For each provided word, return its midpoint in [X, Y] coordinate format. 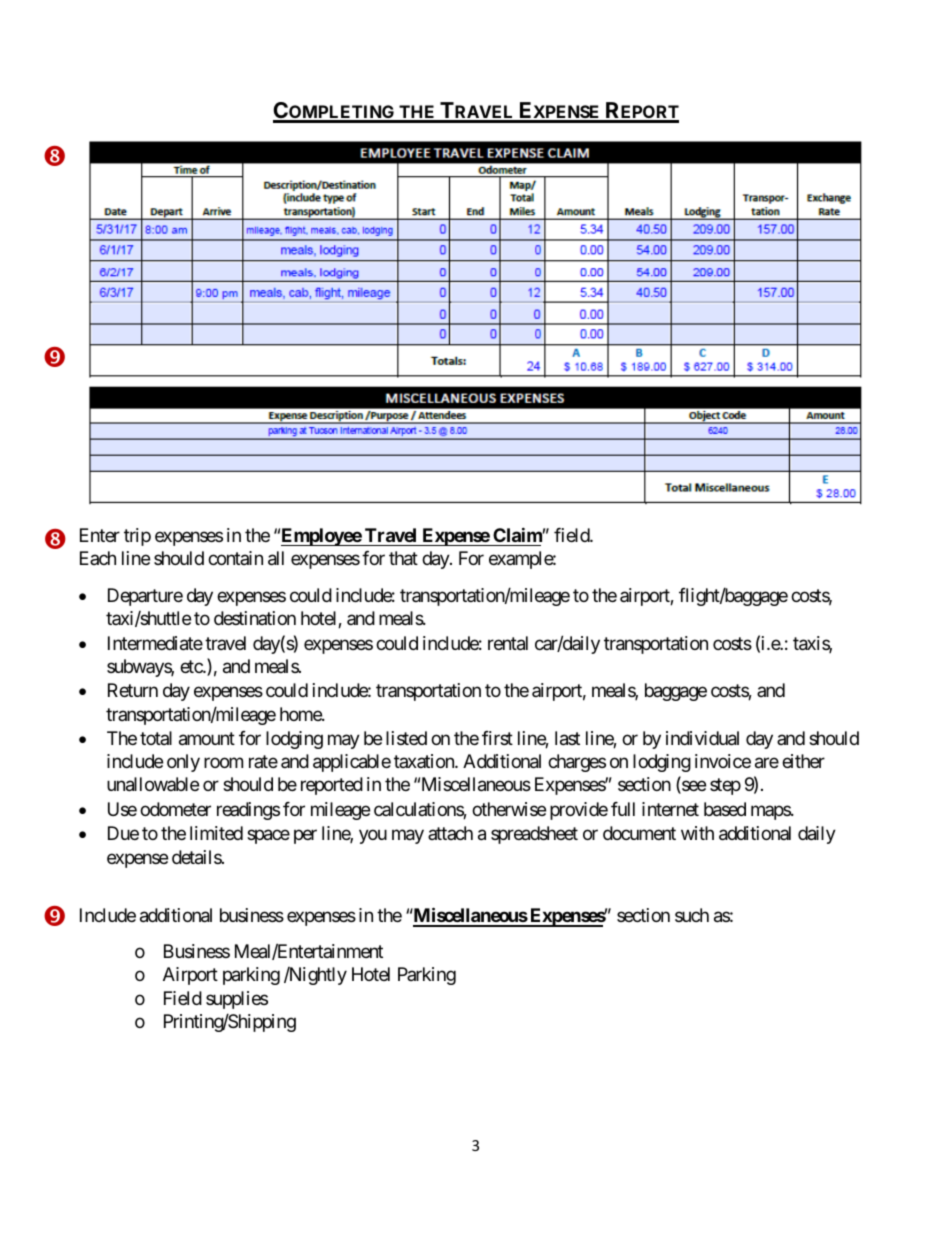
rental [508, 643]
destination [255, 618]
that [403, 558]
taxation [425, 761]
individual [702, 738]
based [725, 809]
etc [192, 666]
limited [216, 833]
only [183, 763]
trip [137, 537]
